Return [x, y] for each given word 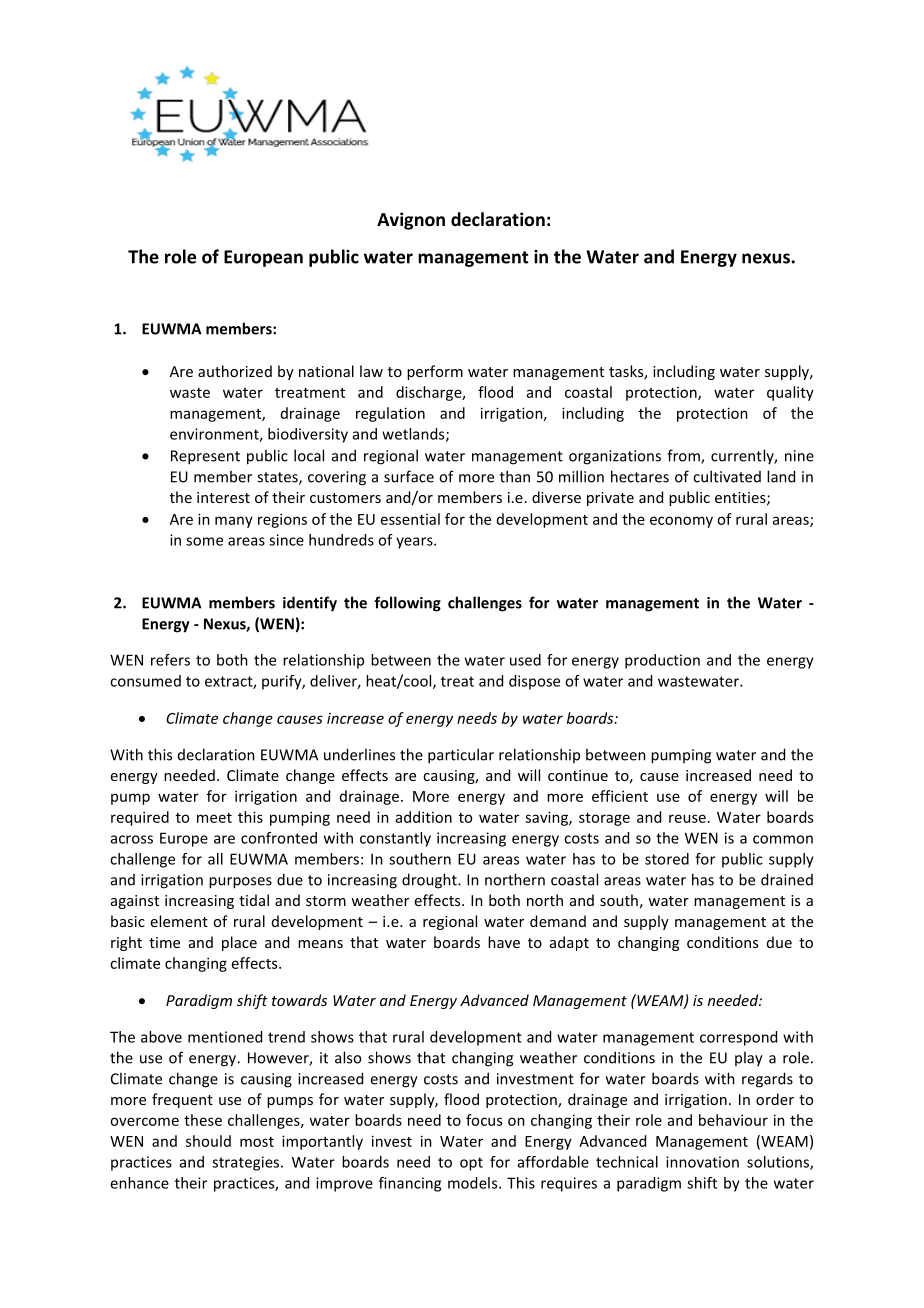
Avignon [411, 221]
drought [430, 881]
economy [681, 522]
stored [667, 859]
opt [471, 1164]
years [415, 543]
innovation [702, 1162]
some [204, 541]
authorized [235, 371]
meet [214, 818]
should [208, 1141]
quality [790, 393]
